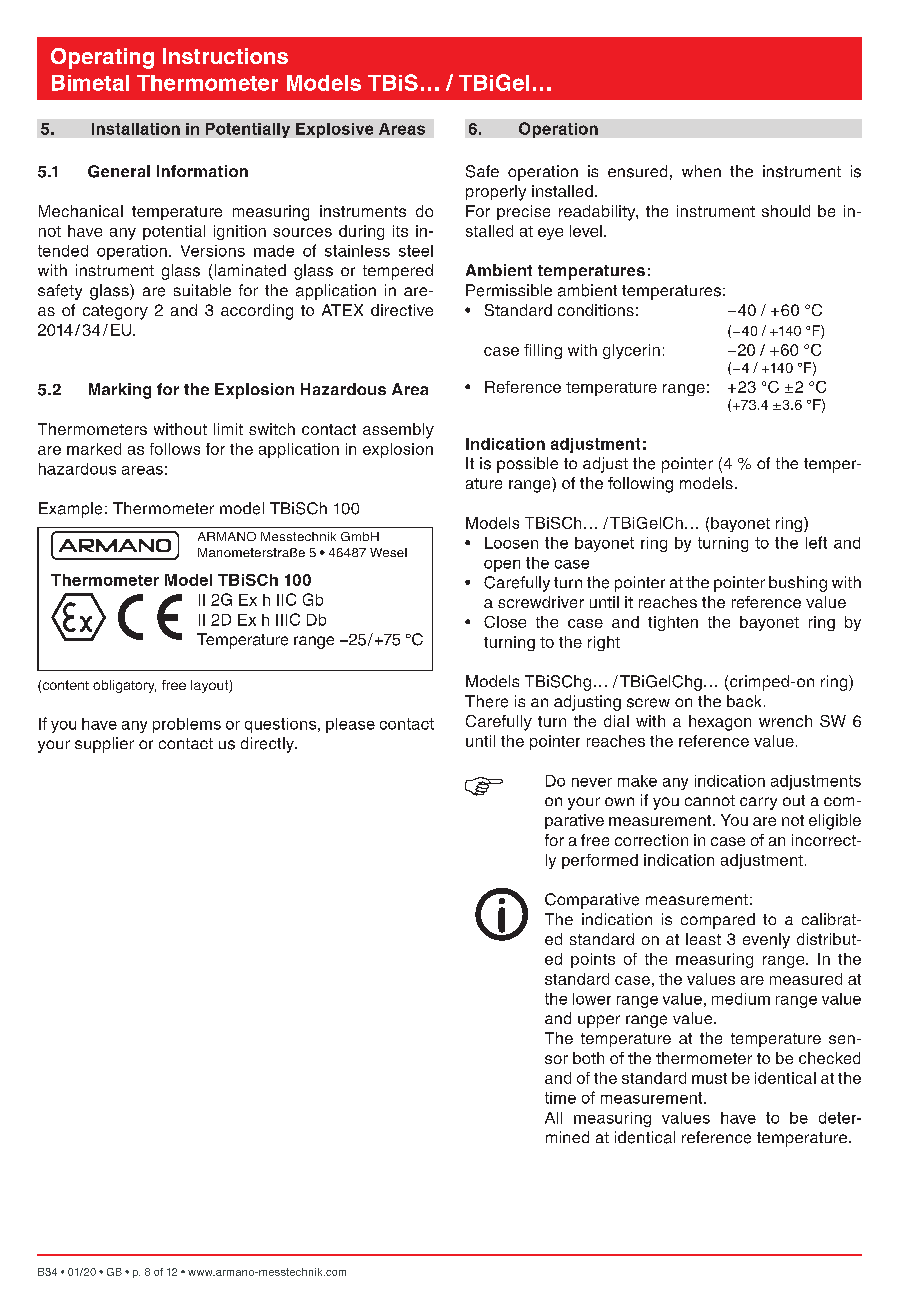  I want to click on Installation, so click(136, 129).
